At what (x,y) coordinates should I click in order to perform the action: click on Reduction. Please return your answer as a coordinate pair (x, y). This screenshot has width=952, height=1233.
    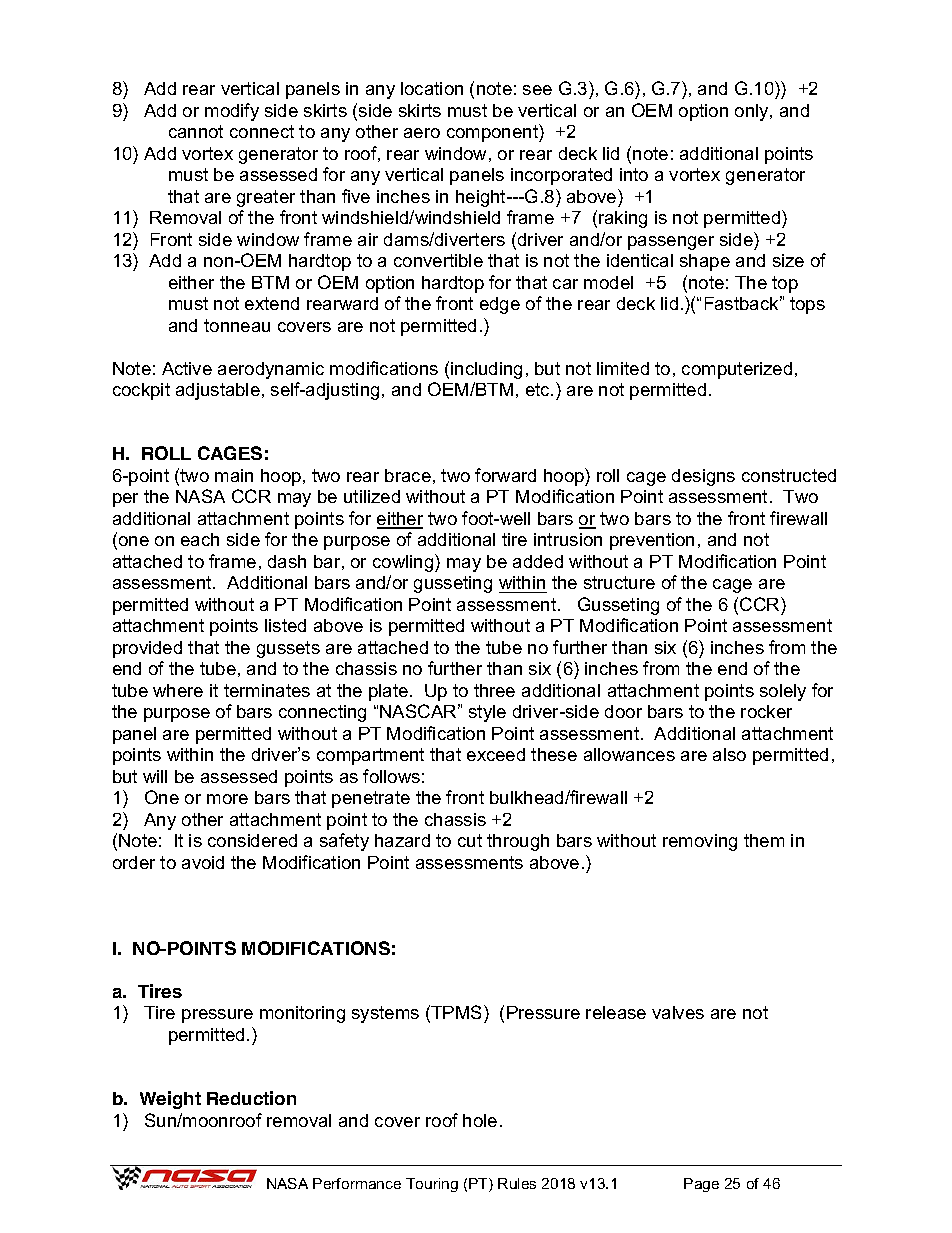
    Looking at the image, I should click on (251, 1098).
